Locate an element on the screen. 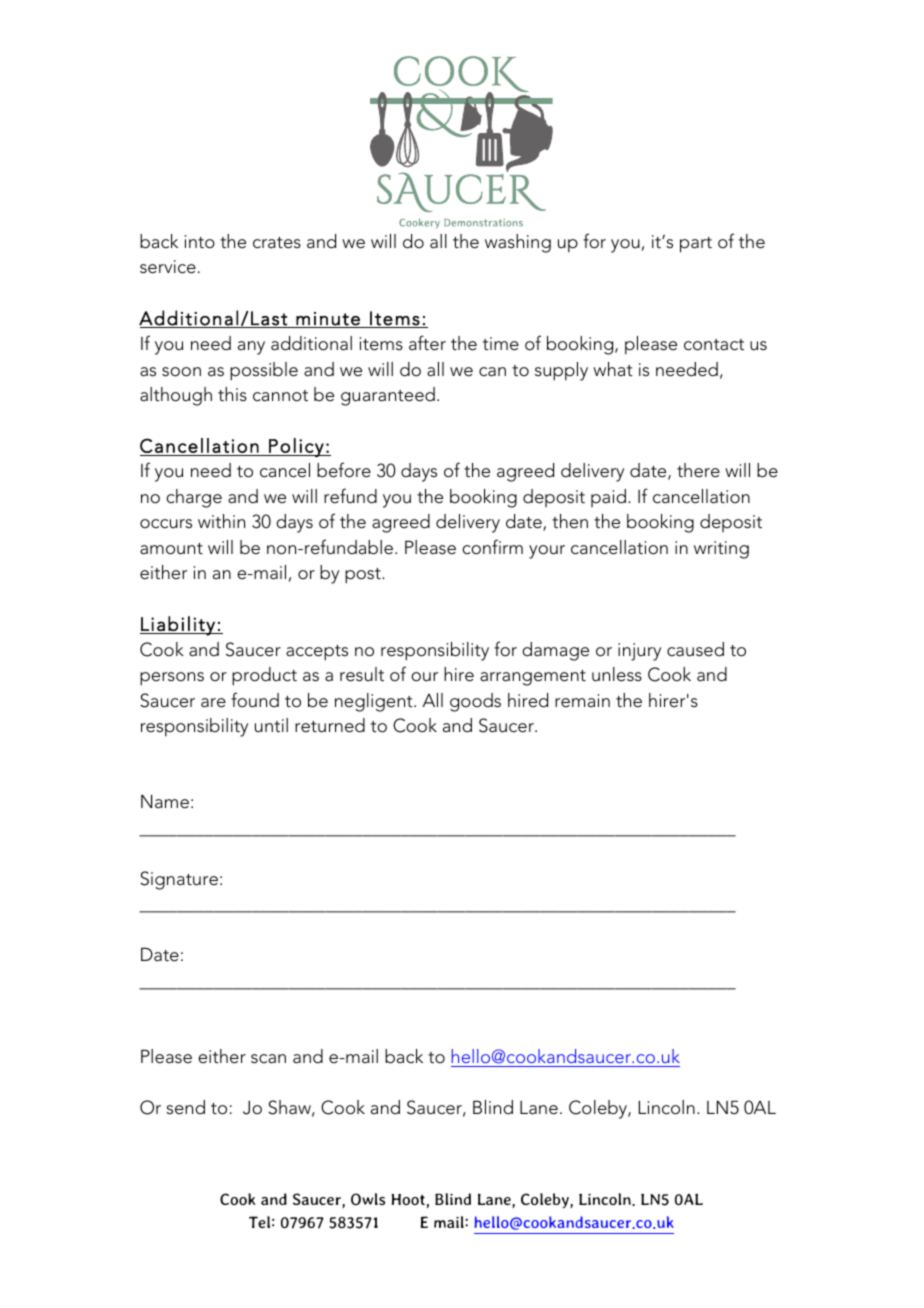  Liability is located at coordinates (178, 626).
